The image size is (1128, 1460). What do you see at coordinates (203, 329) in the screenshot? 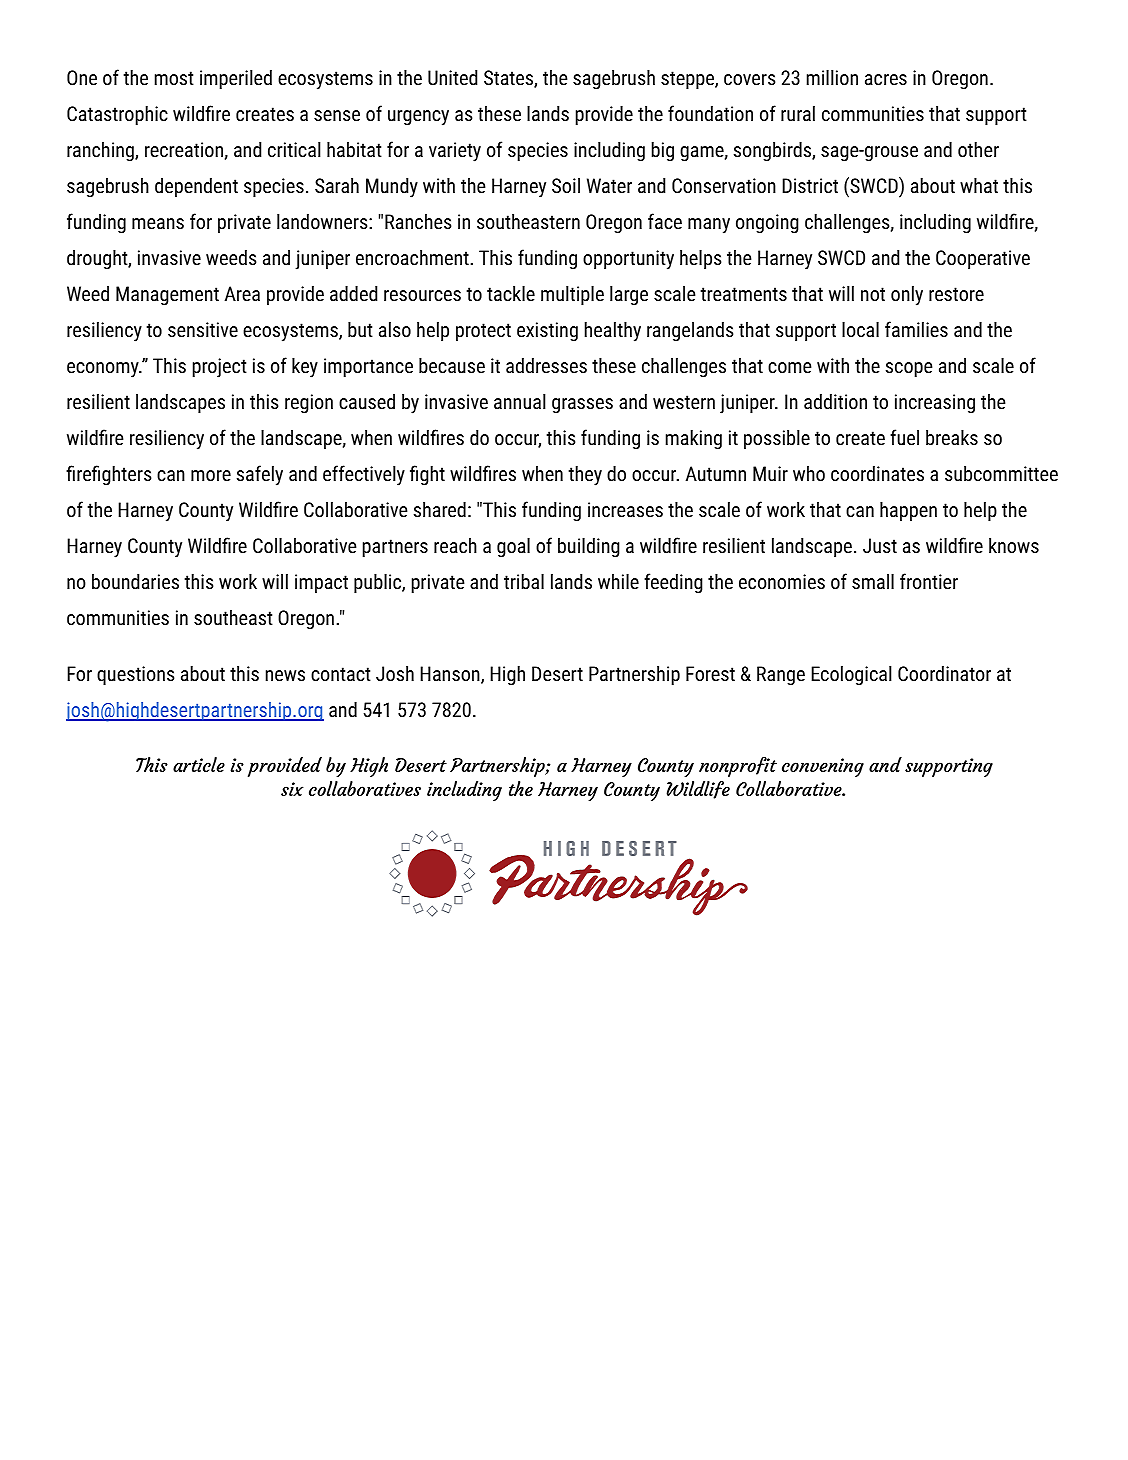
I see `sensitive` at bounding box center [203, 329].
